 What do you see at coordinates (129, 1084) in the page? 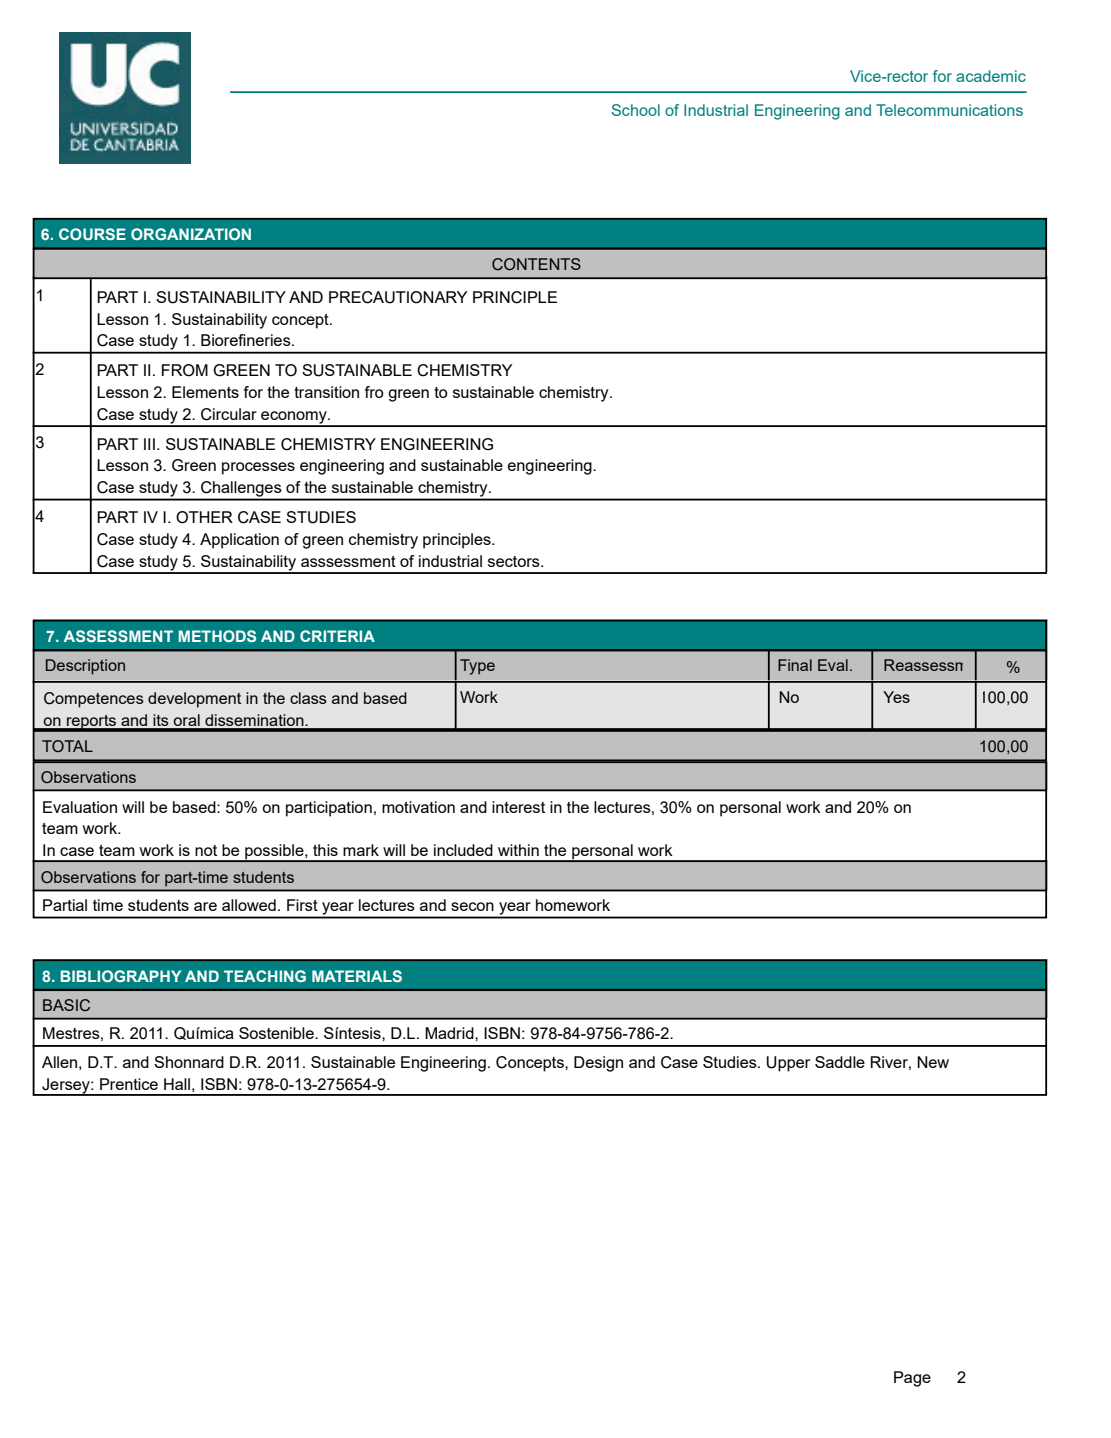
I see `Prentice` at bounding box center [129, 1084].
